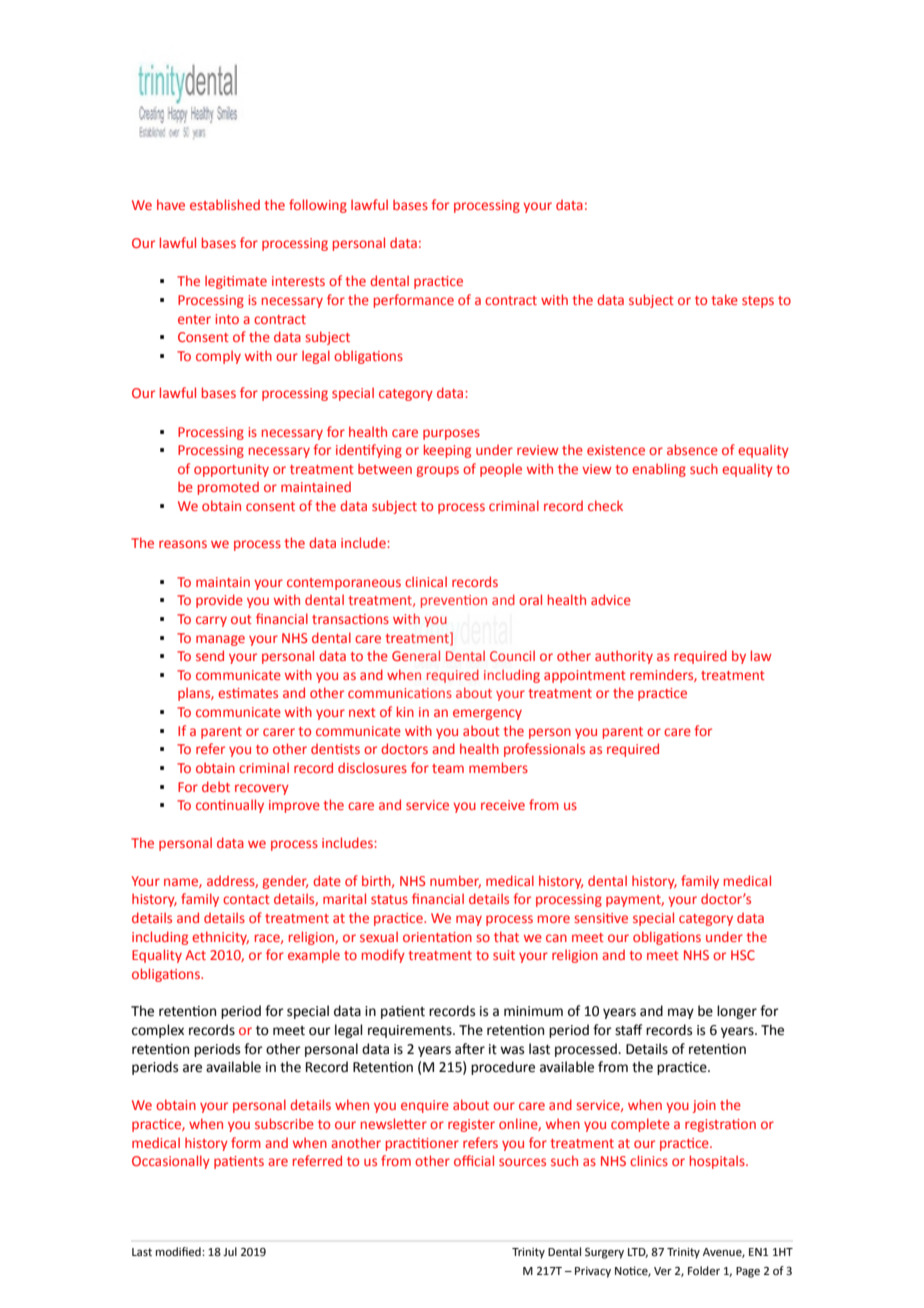  What do you see at coordinates (659, 470) in the screenshot?
I see `enabling` at bounding box center [659, 470].
